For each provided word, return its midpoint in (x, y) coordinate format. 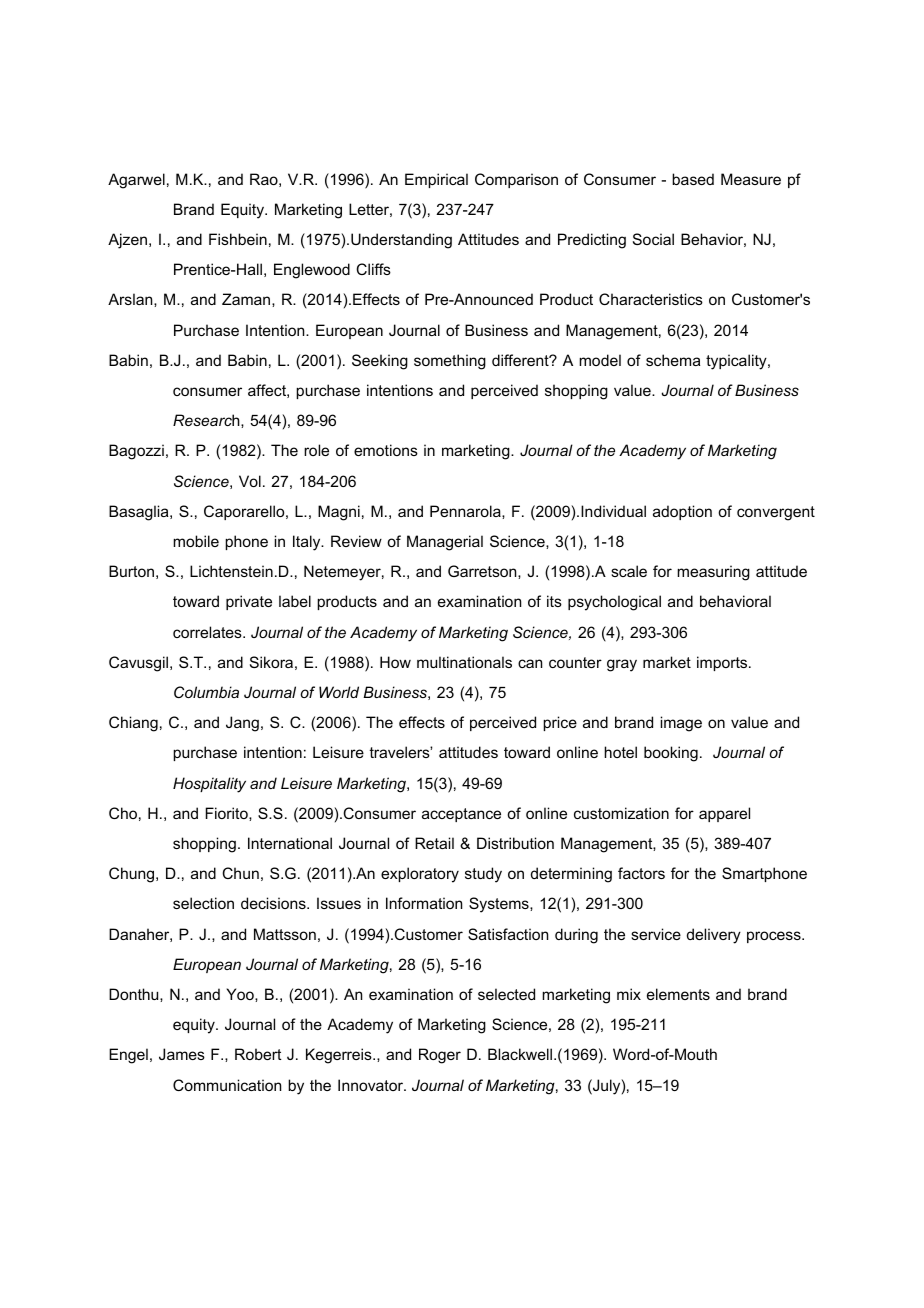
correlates (208, 632)
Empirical (436, 180)
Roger (440, 1056)
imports (723, 663)
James (182, 1054)
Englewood (312, 271)
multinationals (464, 662)
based (693, 179)
